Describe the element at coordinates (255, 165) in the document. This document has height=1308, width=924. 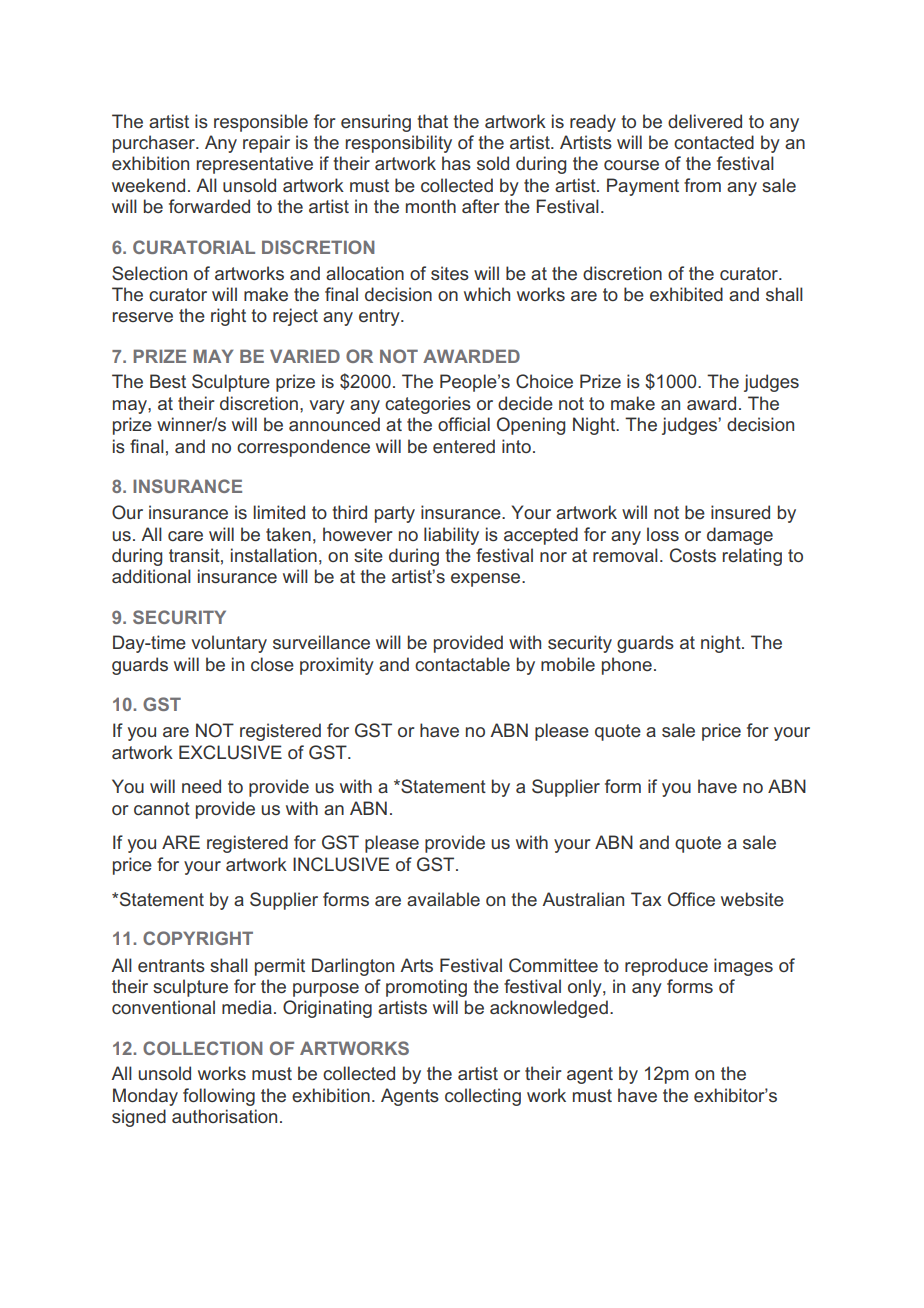
I see `representative` at that location.
